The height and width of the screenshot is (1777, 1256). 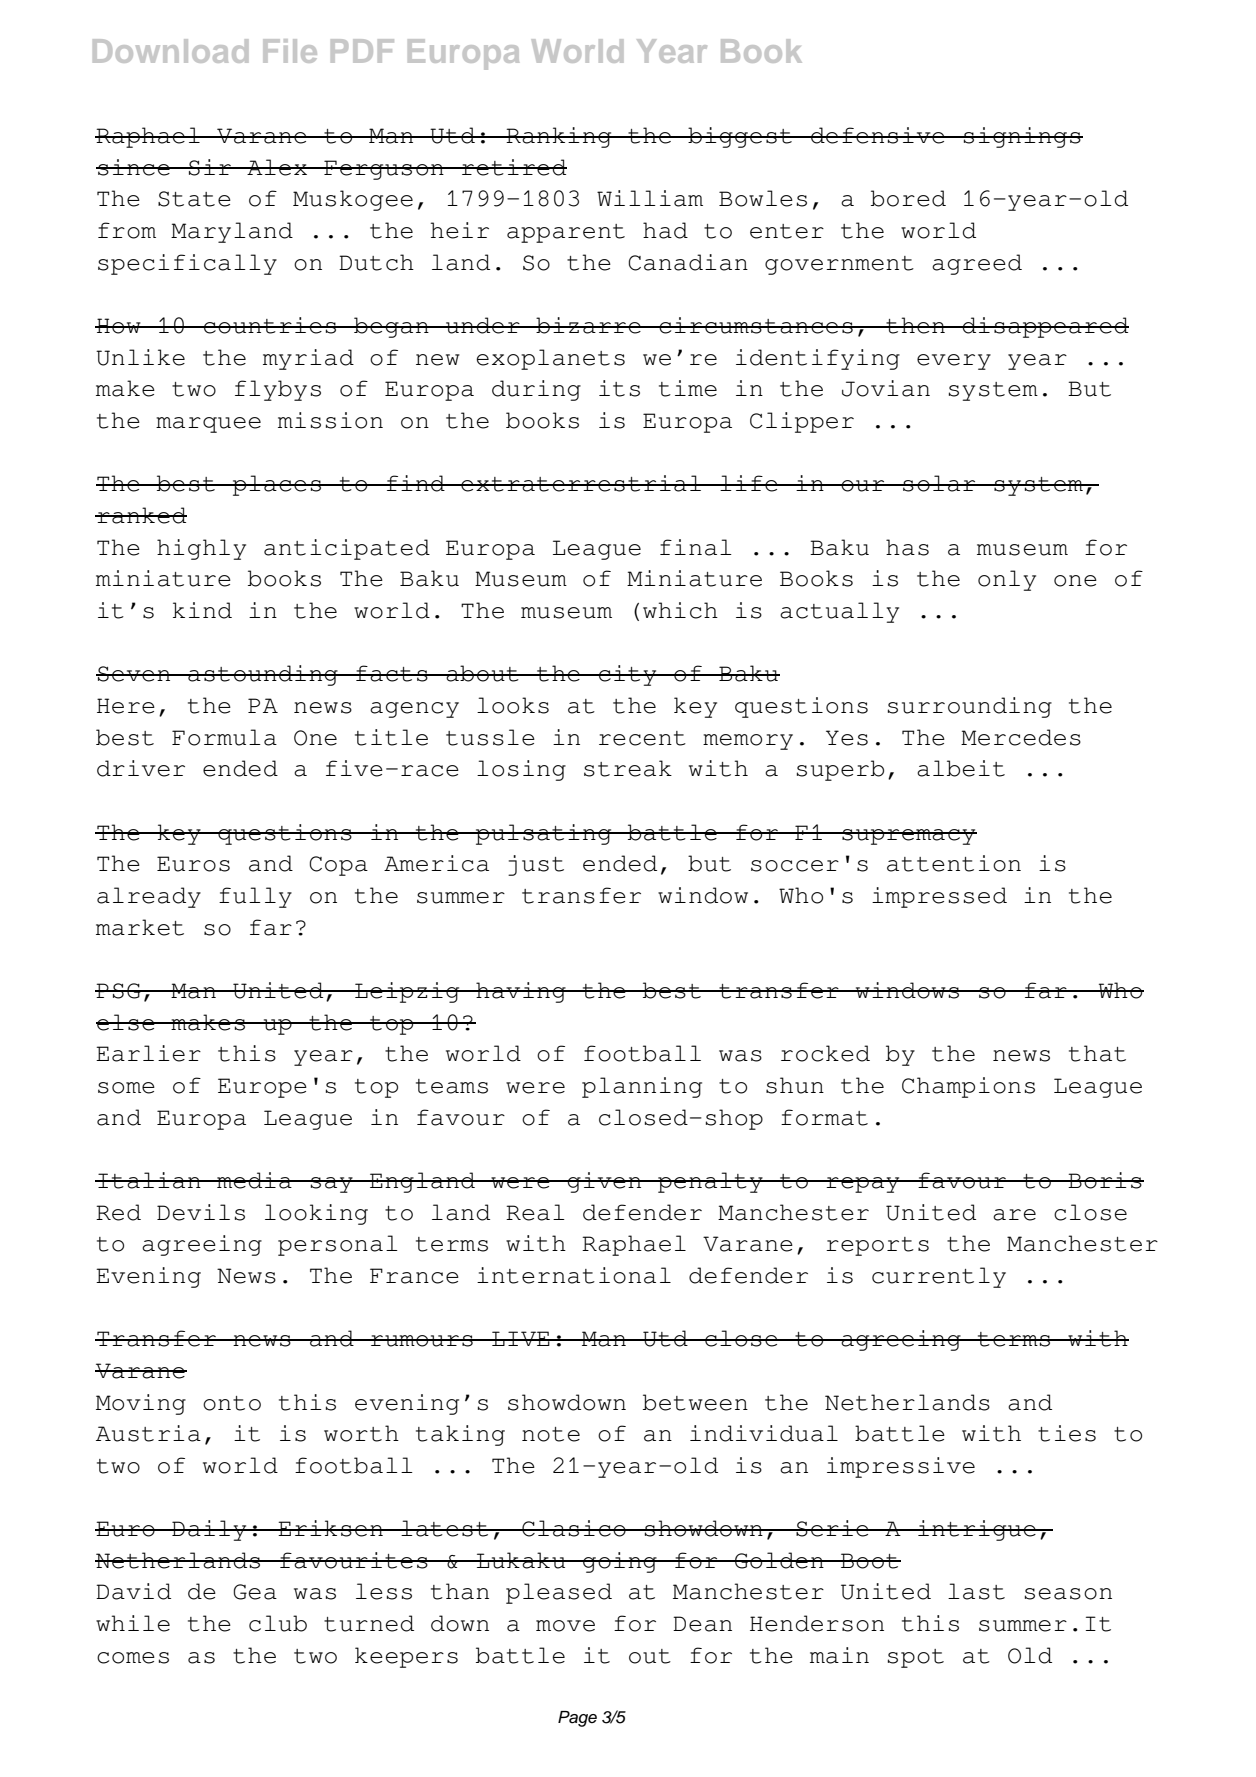 What do you see at coordinates (202, 610) in the screenshot?
I see `kind` at bounding box center [202, 610].
